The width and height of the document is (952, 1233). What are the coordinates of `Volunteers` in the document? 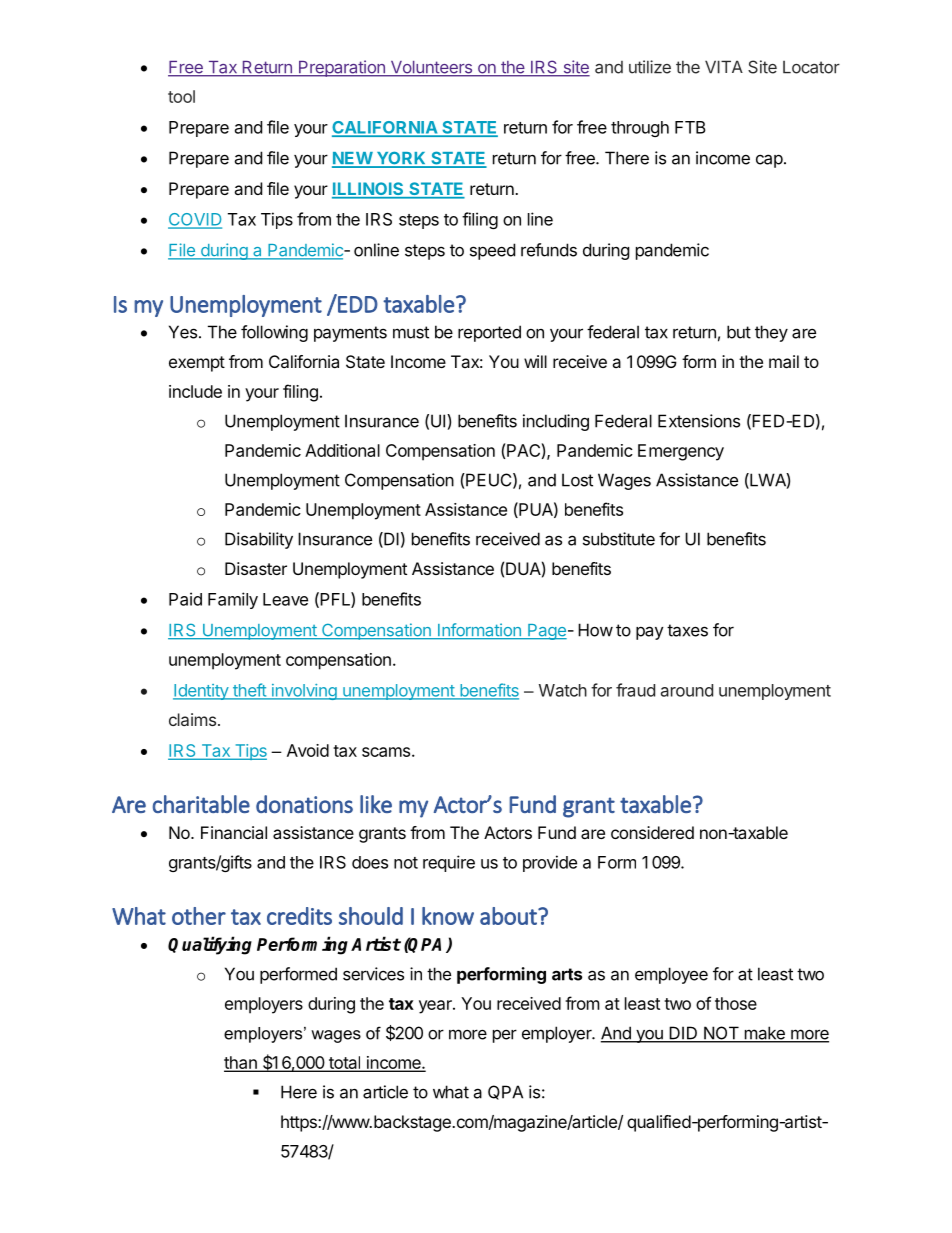 It's located at (431, 68).
